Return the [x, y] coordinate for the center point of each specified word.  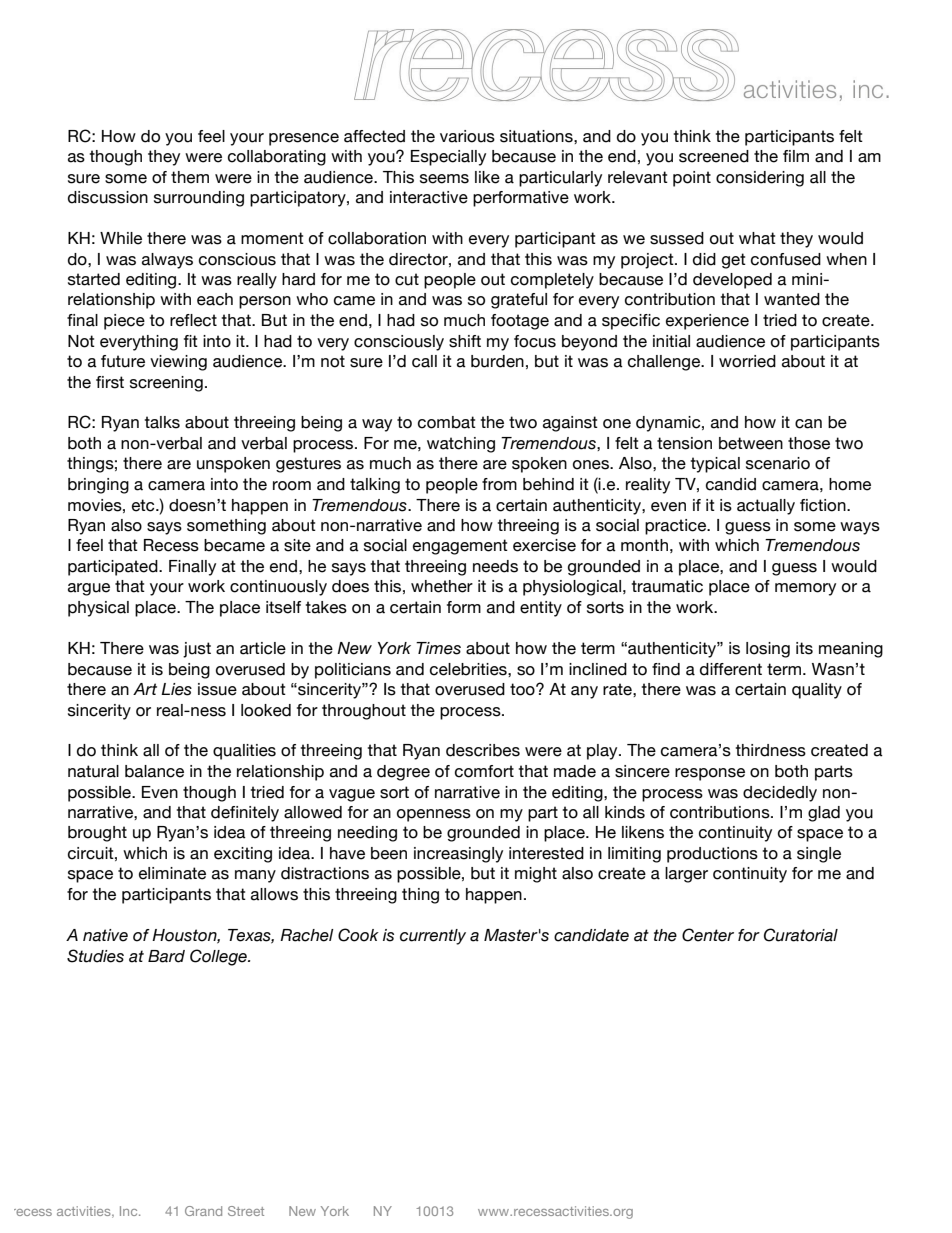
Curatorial [801, 935]
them [190, 177]
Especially [448, 158]
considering [760, 179]
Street [246, 1211]
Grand [203, 1211]
